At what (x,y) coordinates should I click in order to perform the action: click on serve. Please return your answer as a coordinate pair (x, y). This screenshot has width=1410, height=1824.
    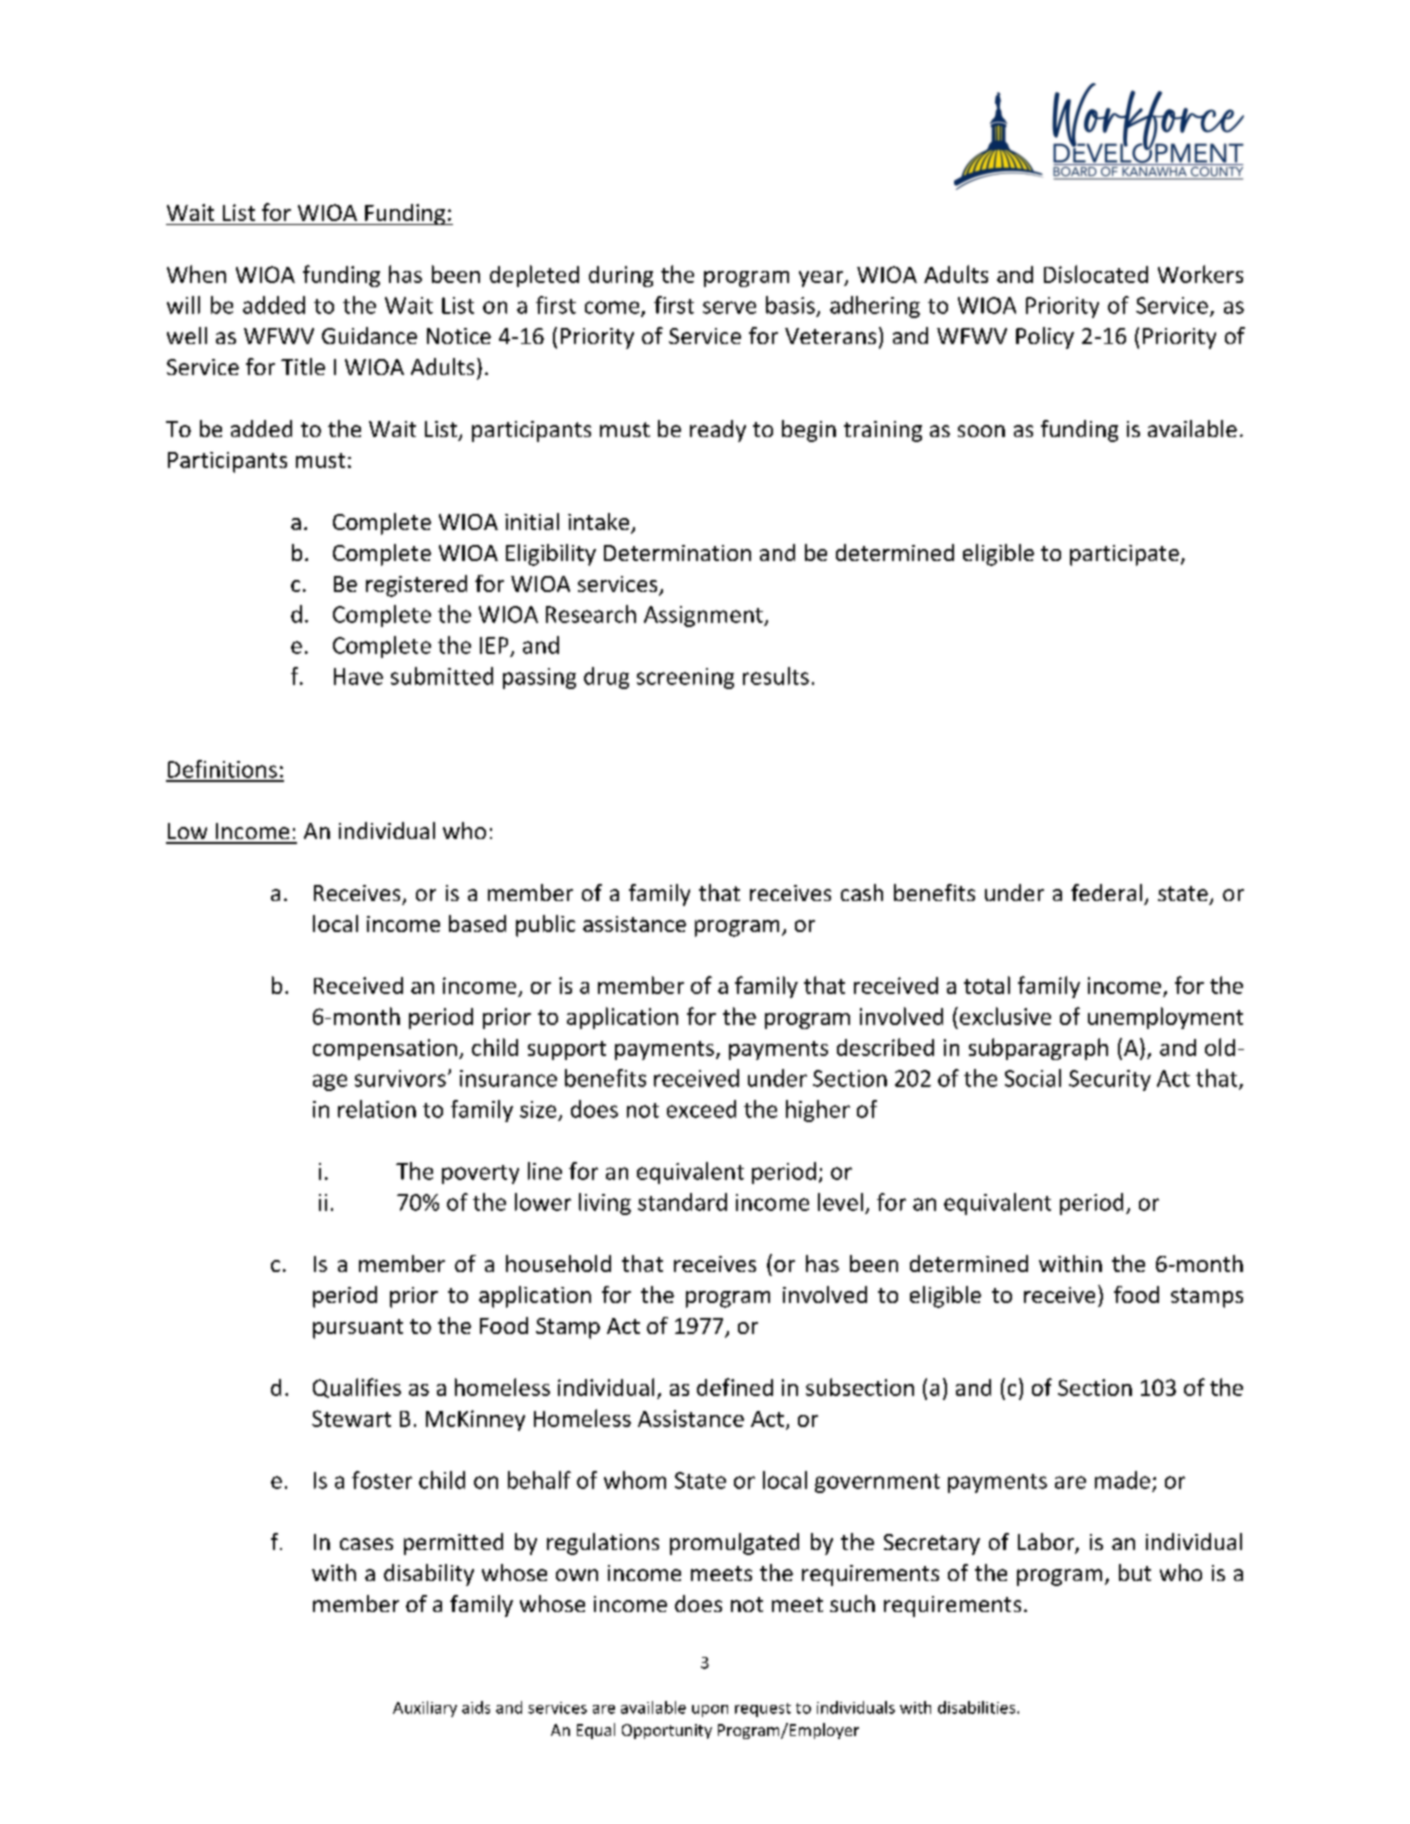
    Looking at the image, I should click on (729, 307).
